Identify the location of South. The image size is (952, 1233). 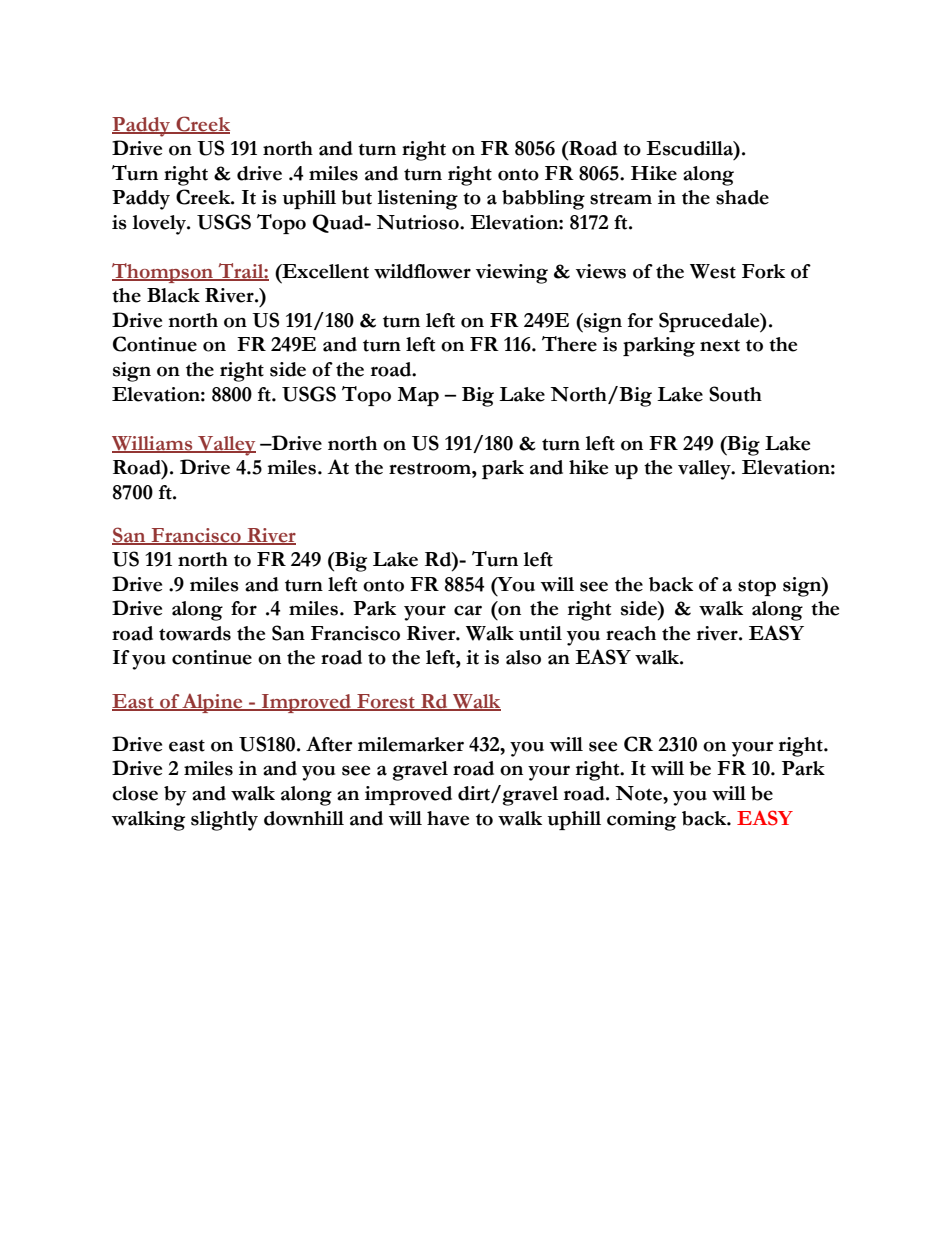
(735, 394).
